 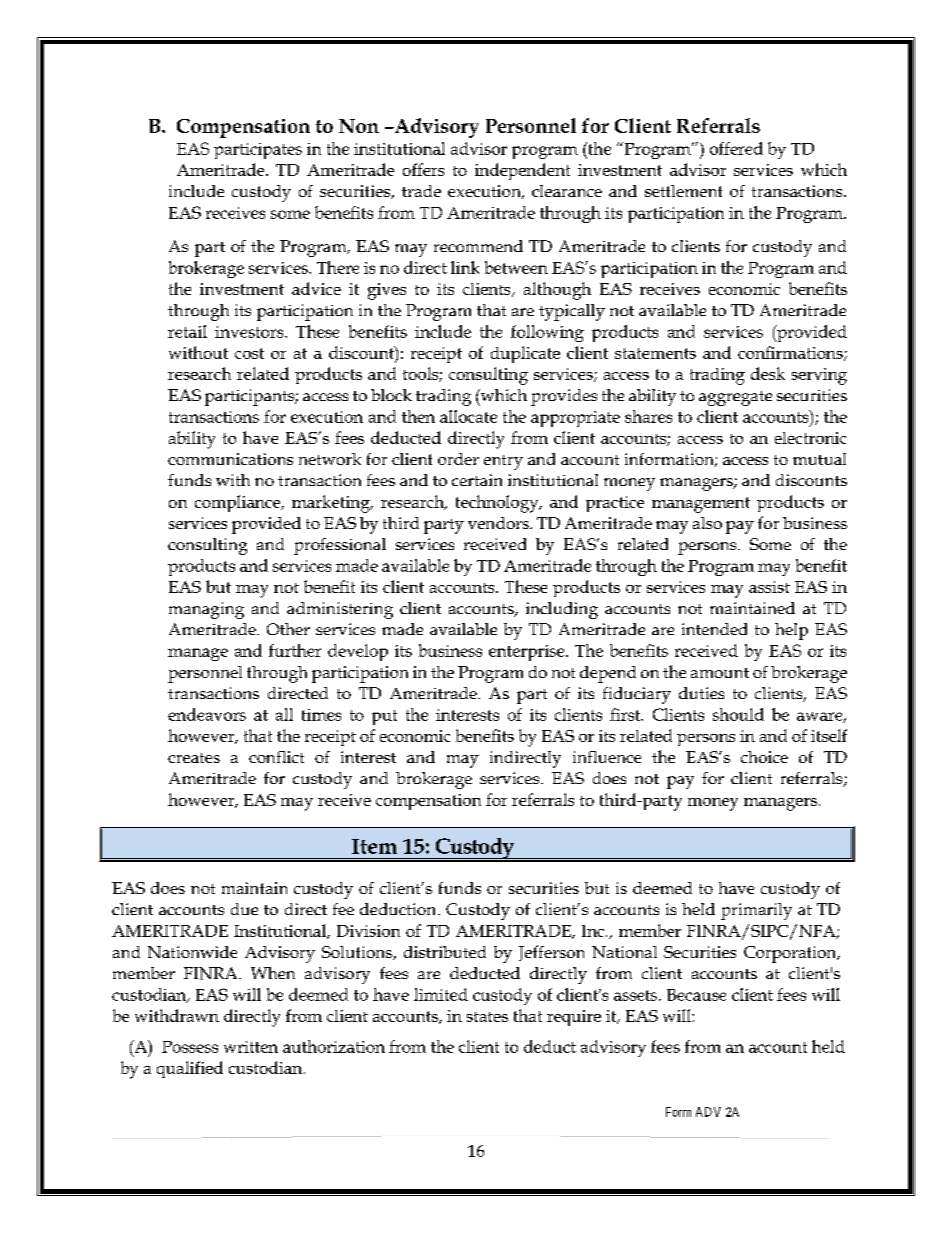 I want to click on Other, so click(x=288, y=629).
